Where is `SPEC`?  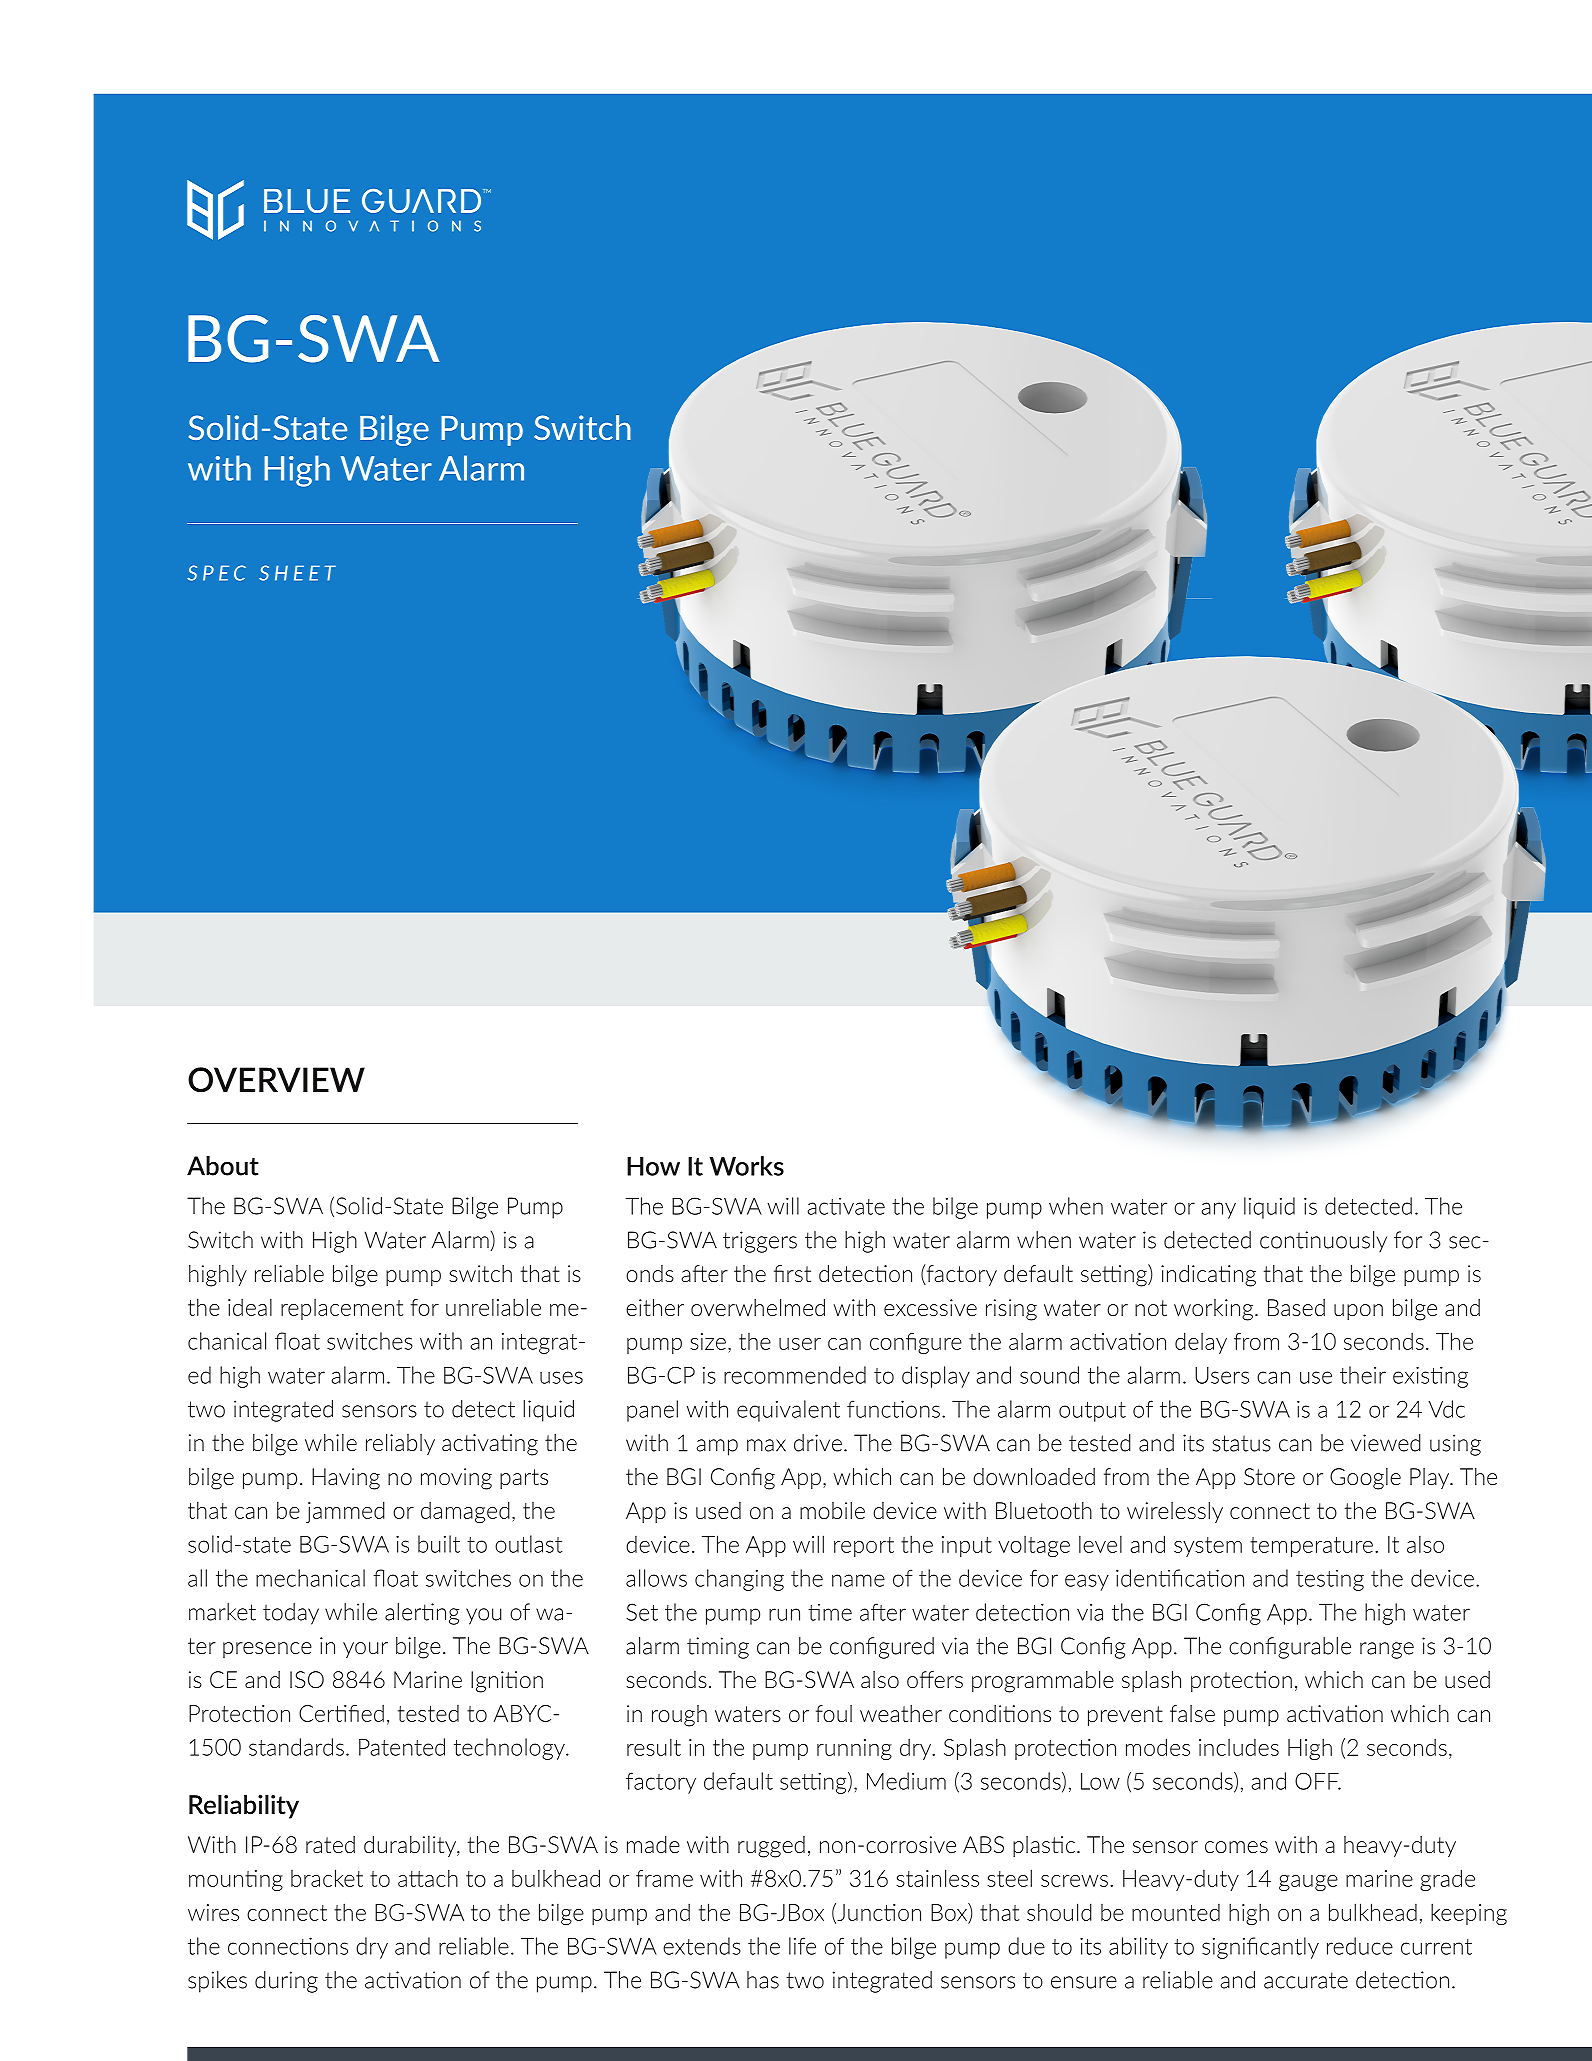 SPEC is located at coordinates (216, 573).
